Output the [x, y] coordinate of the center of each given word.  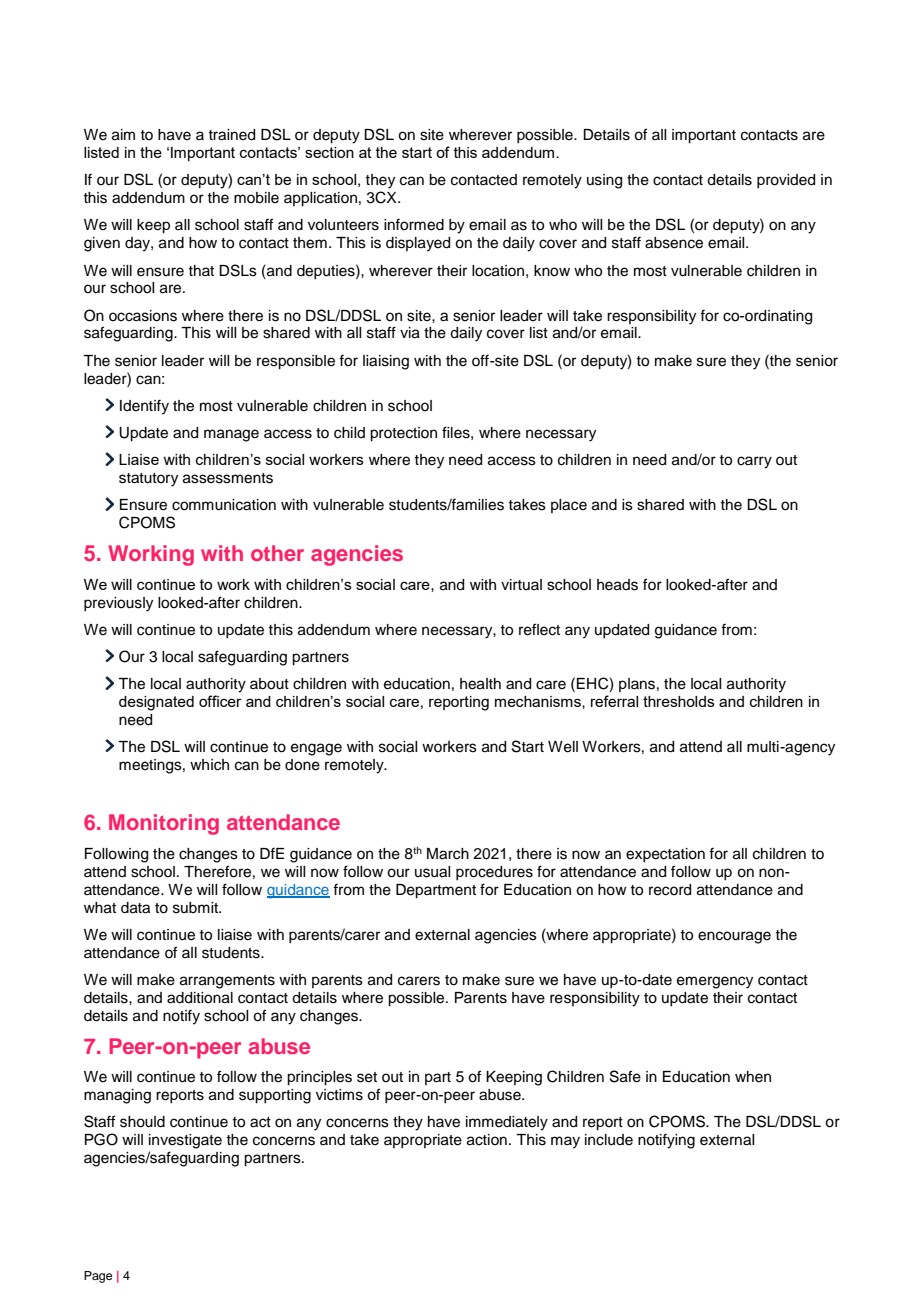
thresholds [679, 701]
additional [200, 998]
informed [414, 224]
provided [786, 181]
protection [403, 434]
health [480, 684]
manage [231, 435]
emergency [715, 982]
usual [432, 872]
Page [98, 1277]
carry [754, 462]
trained [231, 135]
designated [156, 703]
